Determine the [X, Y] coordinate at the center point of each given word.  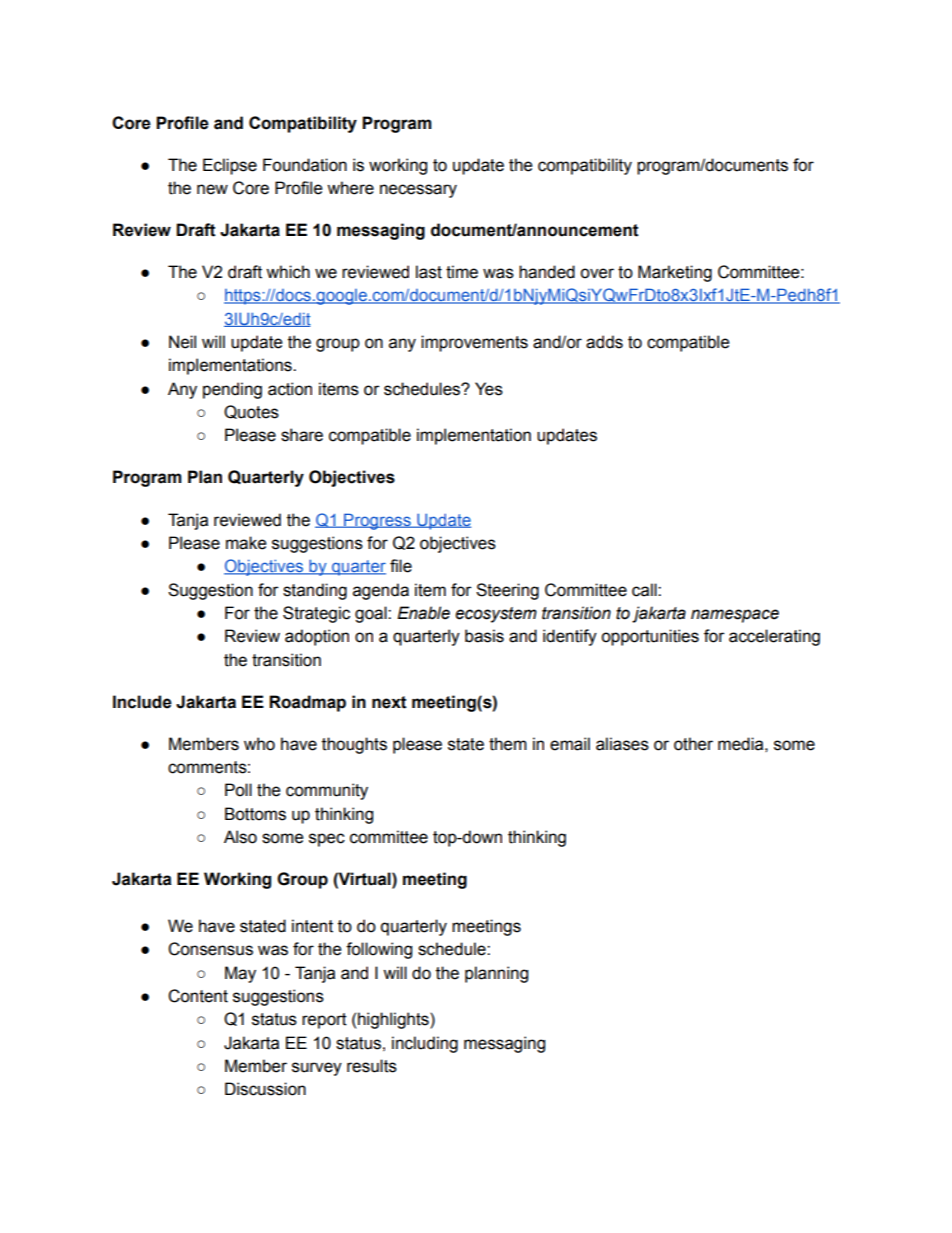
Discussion [265, 1089]
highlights [394, 1020]
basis [484, 636]
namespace [735, 616]
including [425, 1044]
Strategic [316, 614]
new [212, 189]
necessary [418, 191]
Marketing [675, 273]
